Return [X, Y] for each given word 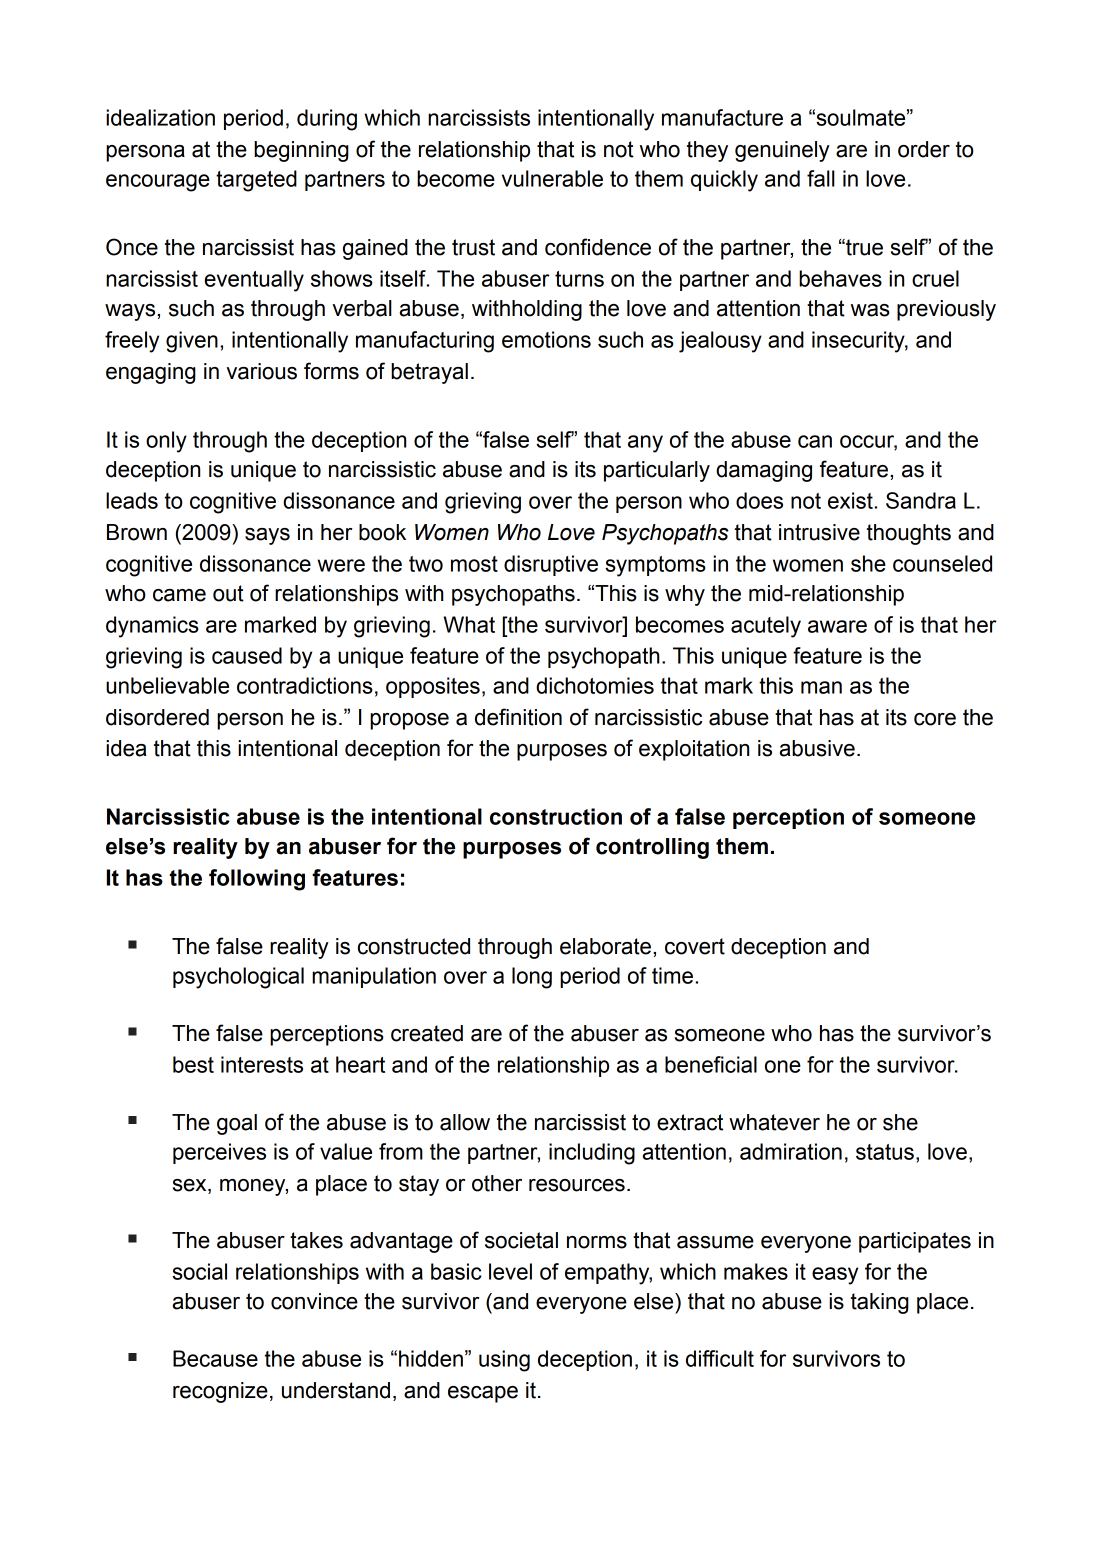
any [645, 444]
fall [821, 178]
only [166, 442]
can [815, 441]
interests [262, 1064]
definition [518, 717]
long [532, 978]
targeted [256, 181]
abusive [817, 748]
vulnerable [552, 178]
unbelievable [167, 685]
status [885, 1152]
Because [215, 1358]
